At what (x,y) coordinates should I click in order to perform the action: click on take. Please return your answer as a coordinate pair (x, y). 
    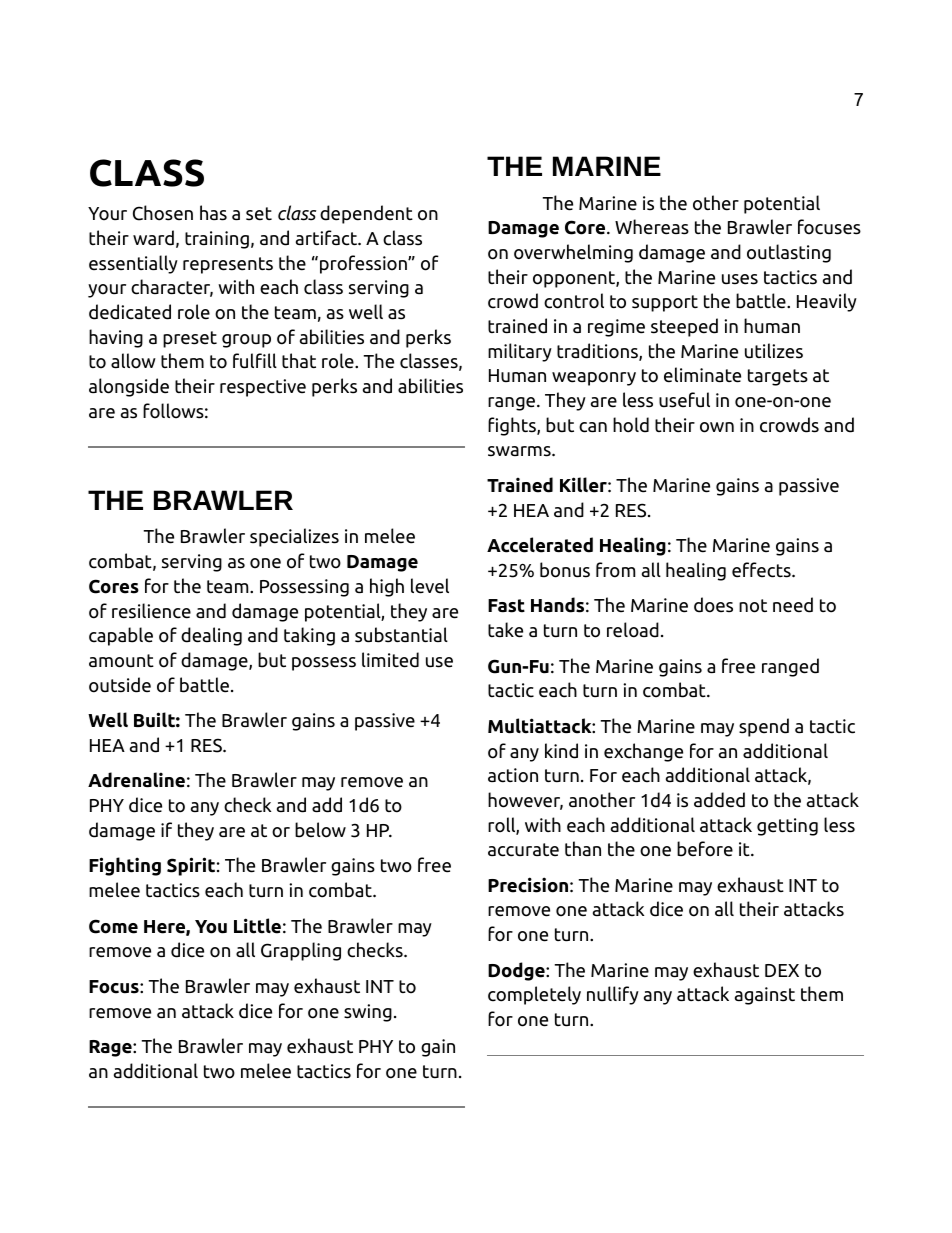
    Looking at the image, I should click on (505, 630).
